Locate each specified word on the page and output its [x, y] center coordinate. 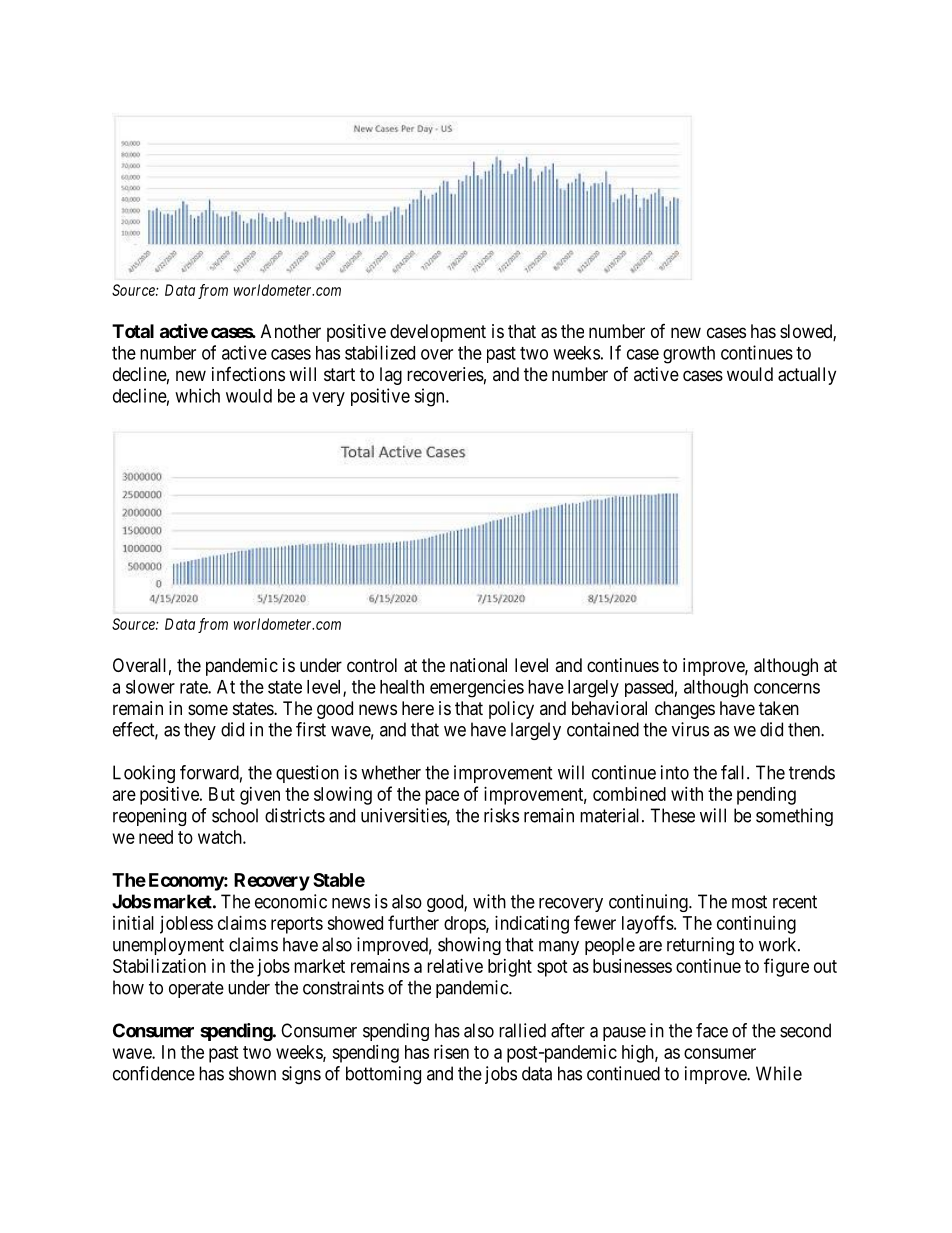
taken [779, 708]
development [438, 333]
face [712, 1030]
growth [689, 355]
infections [248, 374]
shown [252, 1073]
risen [451, 1052]
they [200, 731]
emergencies [477, 688]
